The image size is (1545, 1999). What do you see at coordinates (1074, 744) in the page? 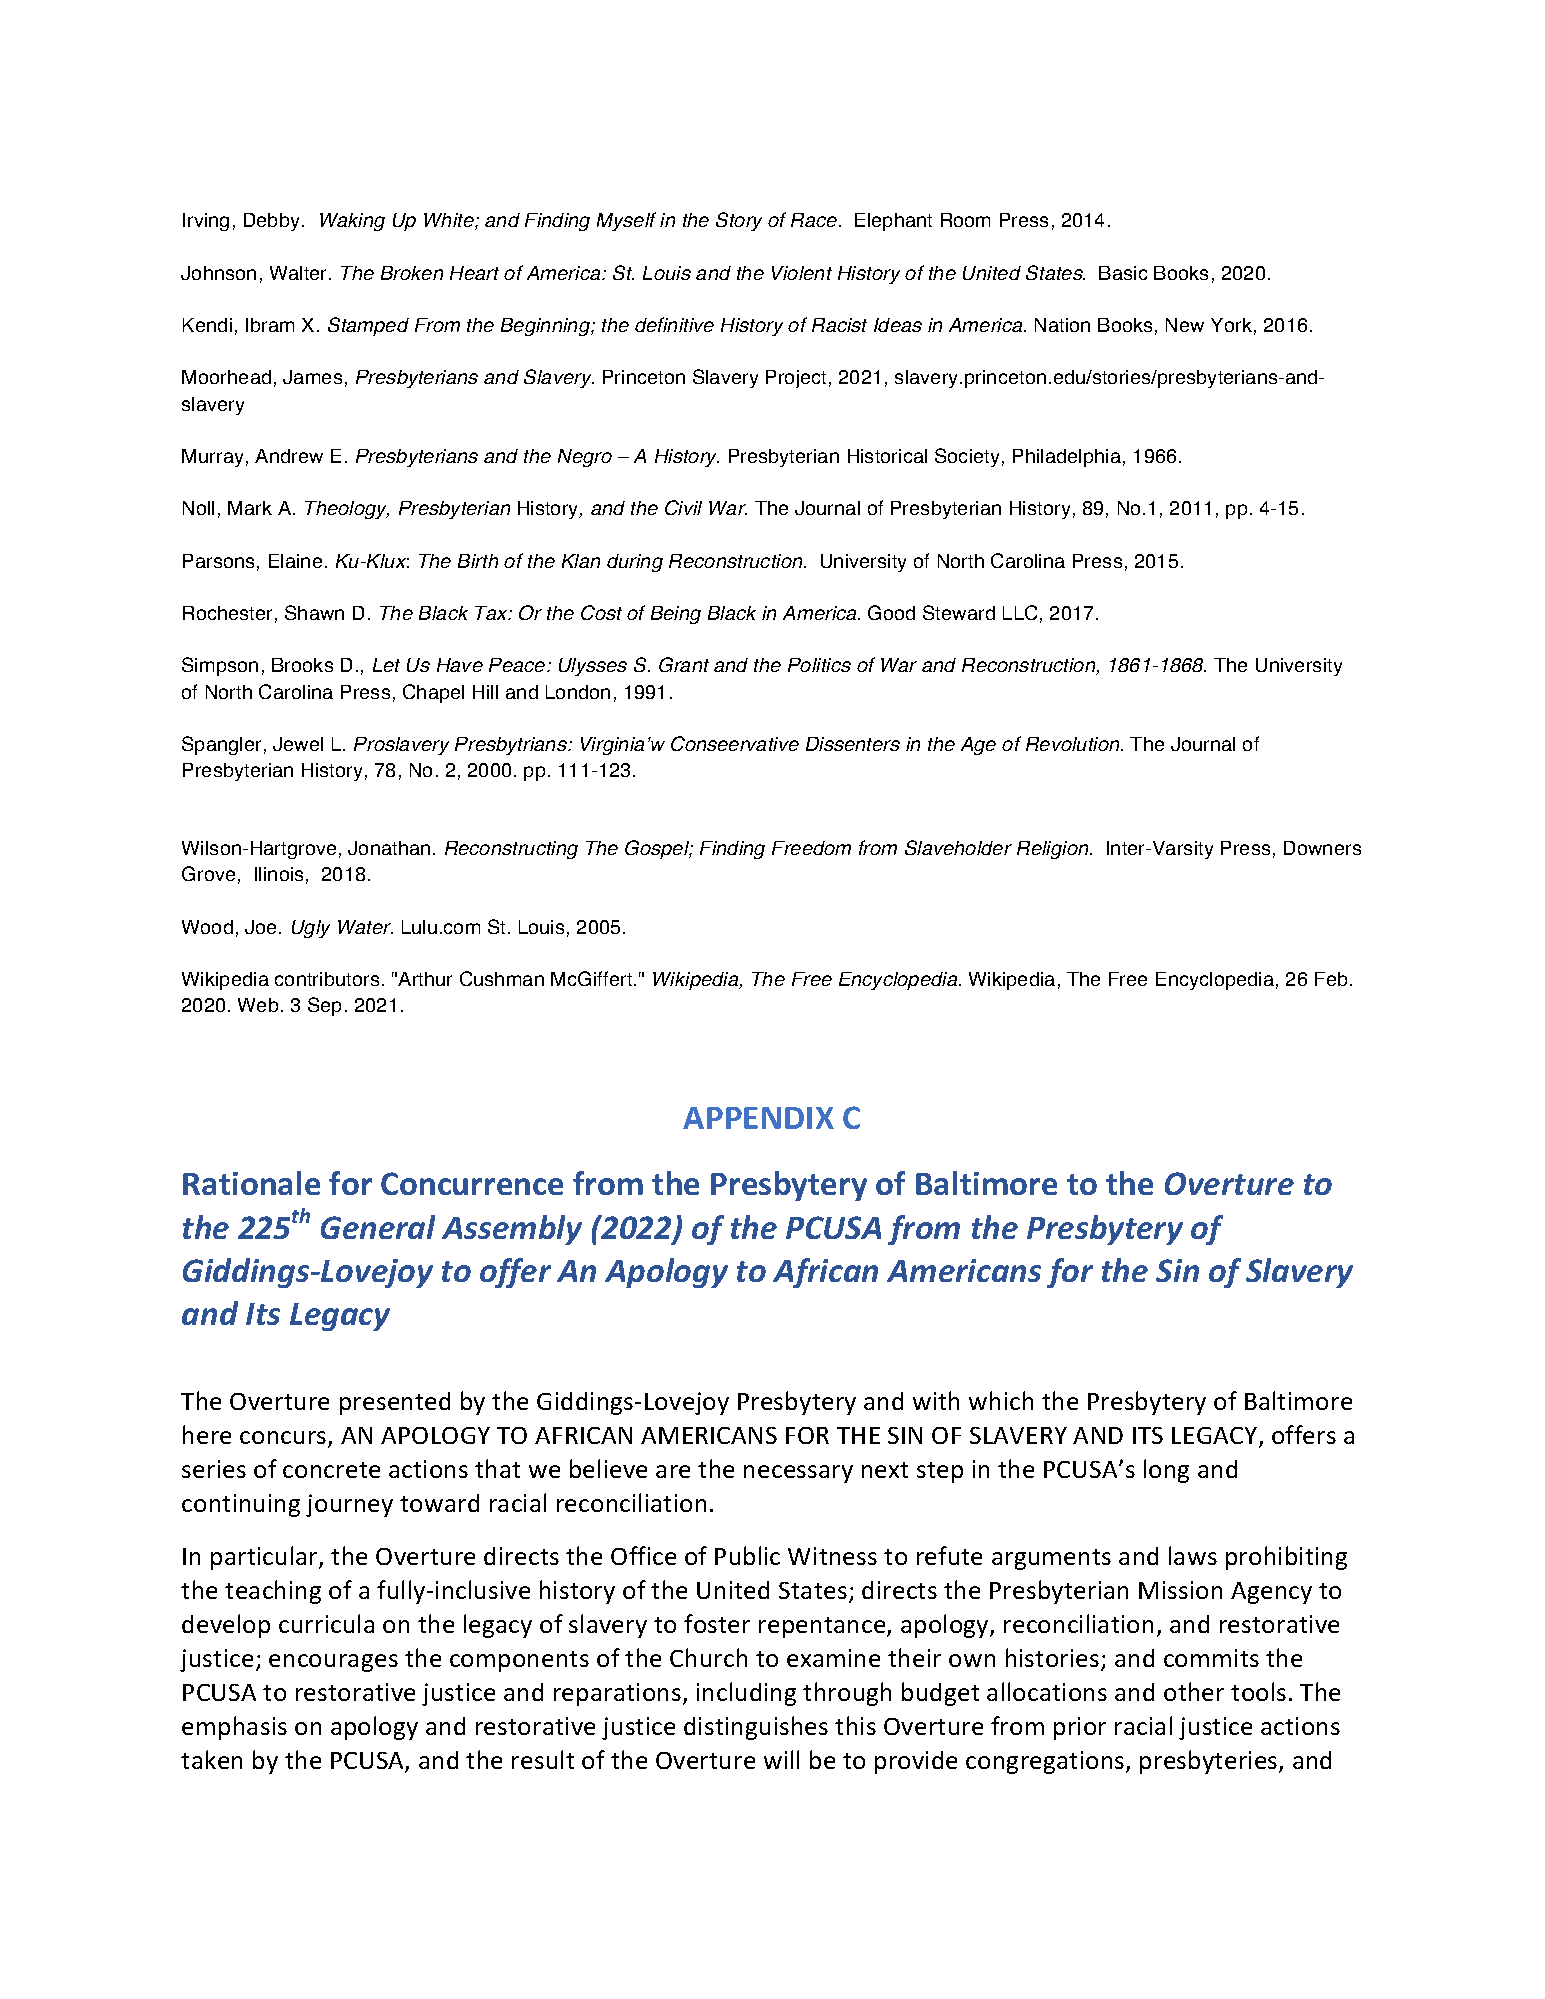
I see `Revolution` at bounding box center [1074, 744].
